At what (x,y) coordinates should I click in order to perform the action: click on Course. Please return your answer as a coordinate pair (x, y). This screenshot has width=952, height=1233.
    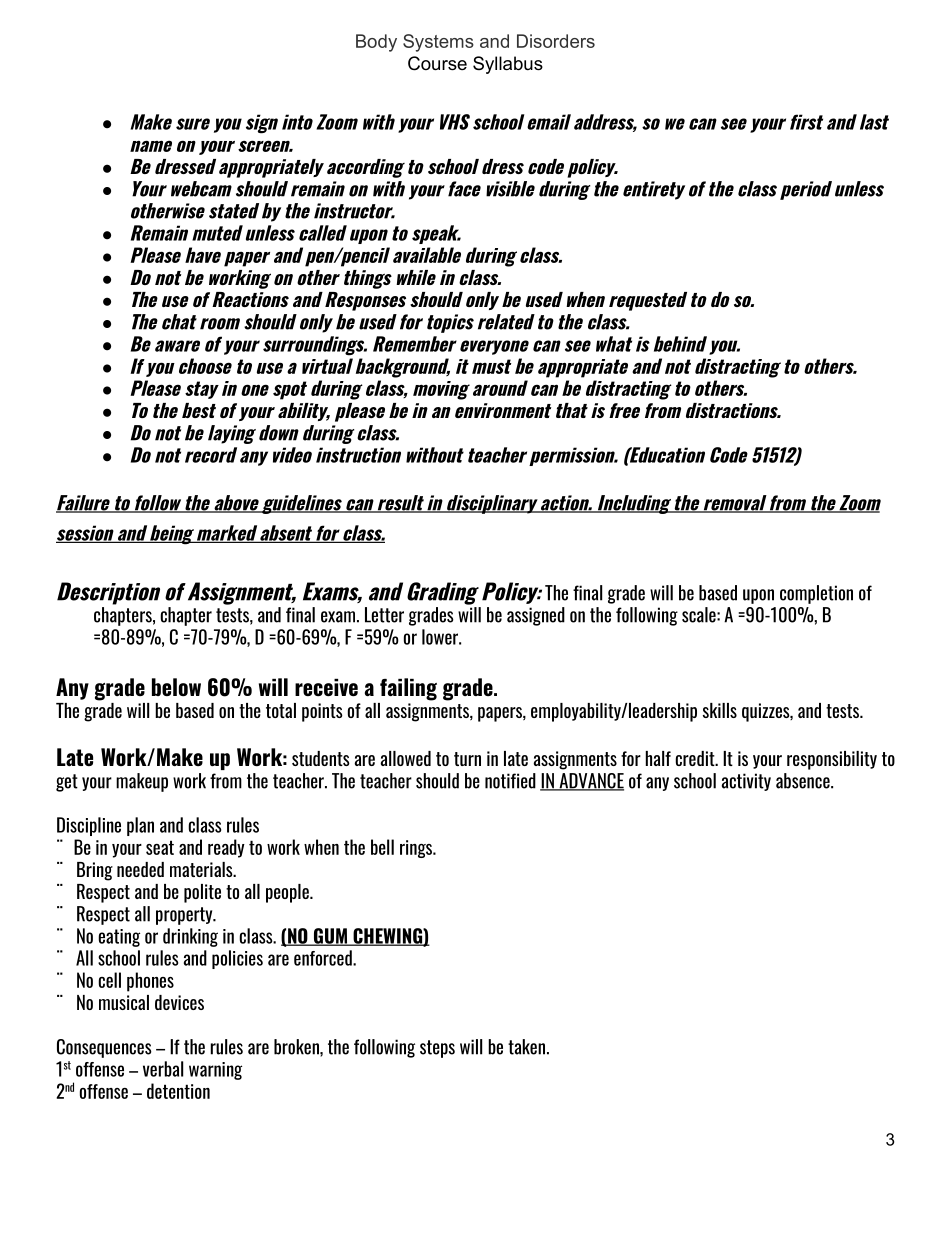
    Looking at the image, I should click on (437, 63).
